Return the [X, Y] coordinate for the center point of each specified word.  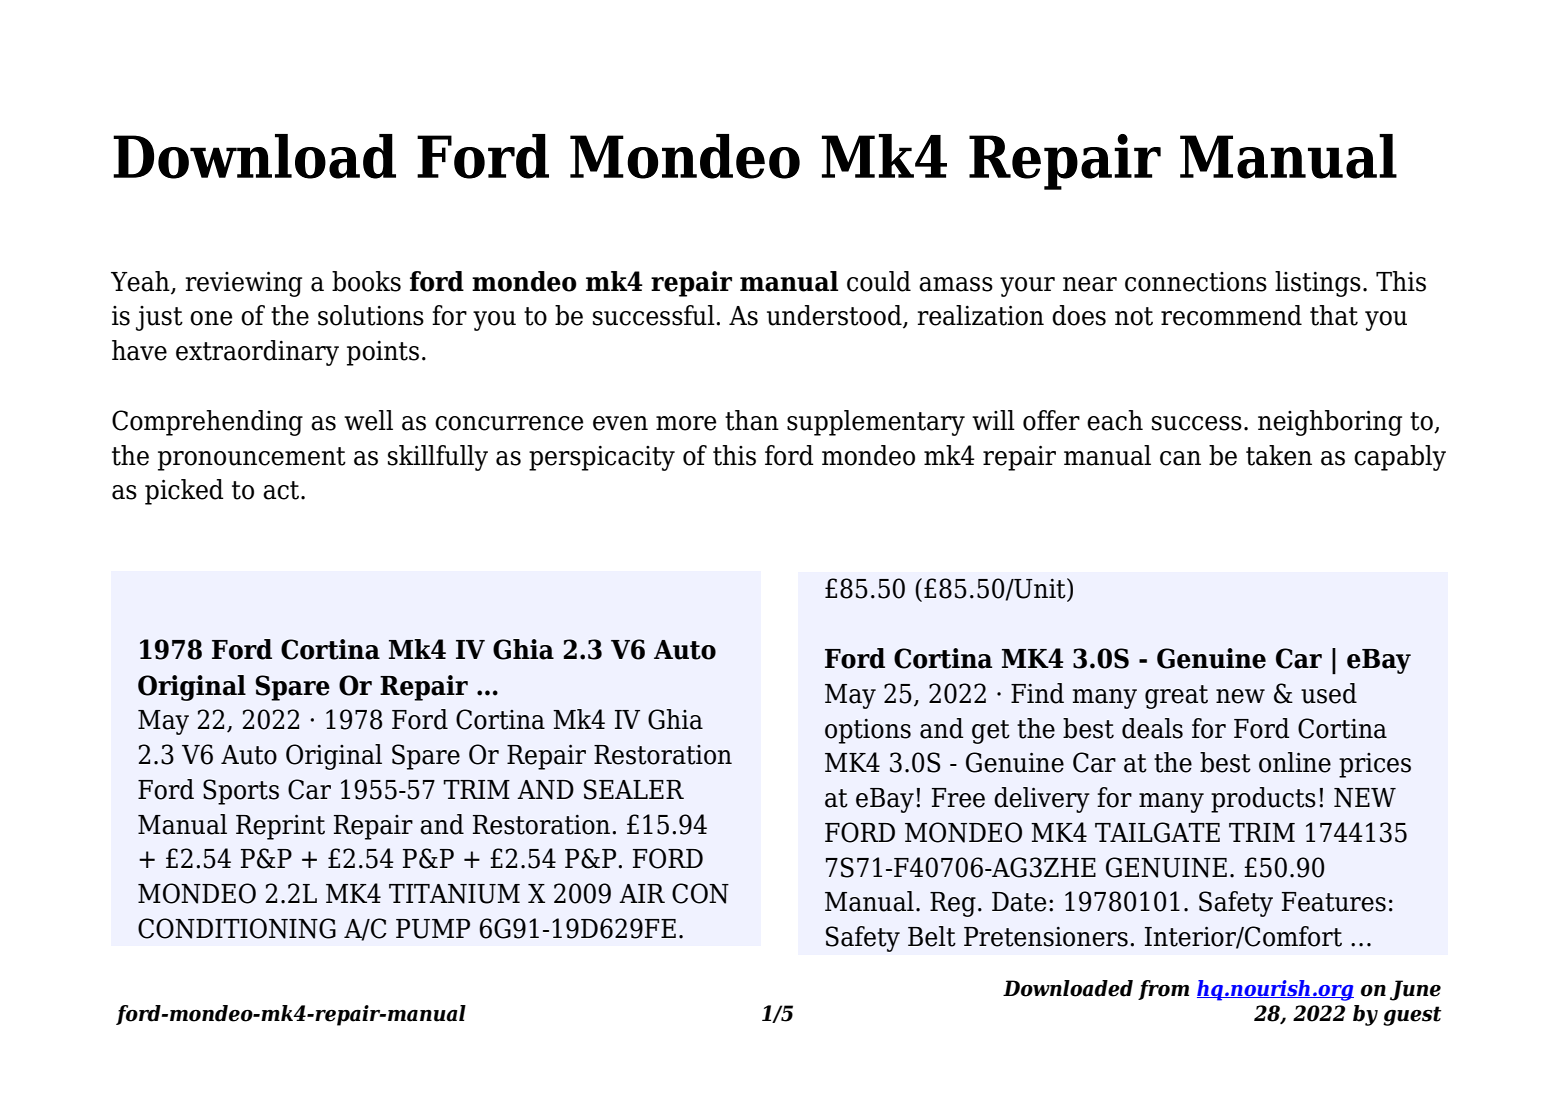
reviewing [244, 284]
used [1329, 693]
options [868, 731]
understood [835, 316]
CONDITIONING [237, 928]
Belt [932, 936]
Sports [241, 792]
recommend [1231, 315]
